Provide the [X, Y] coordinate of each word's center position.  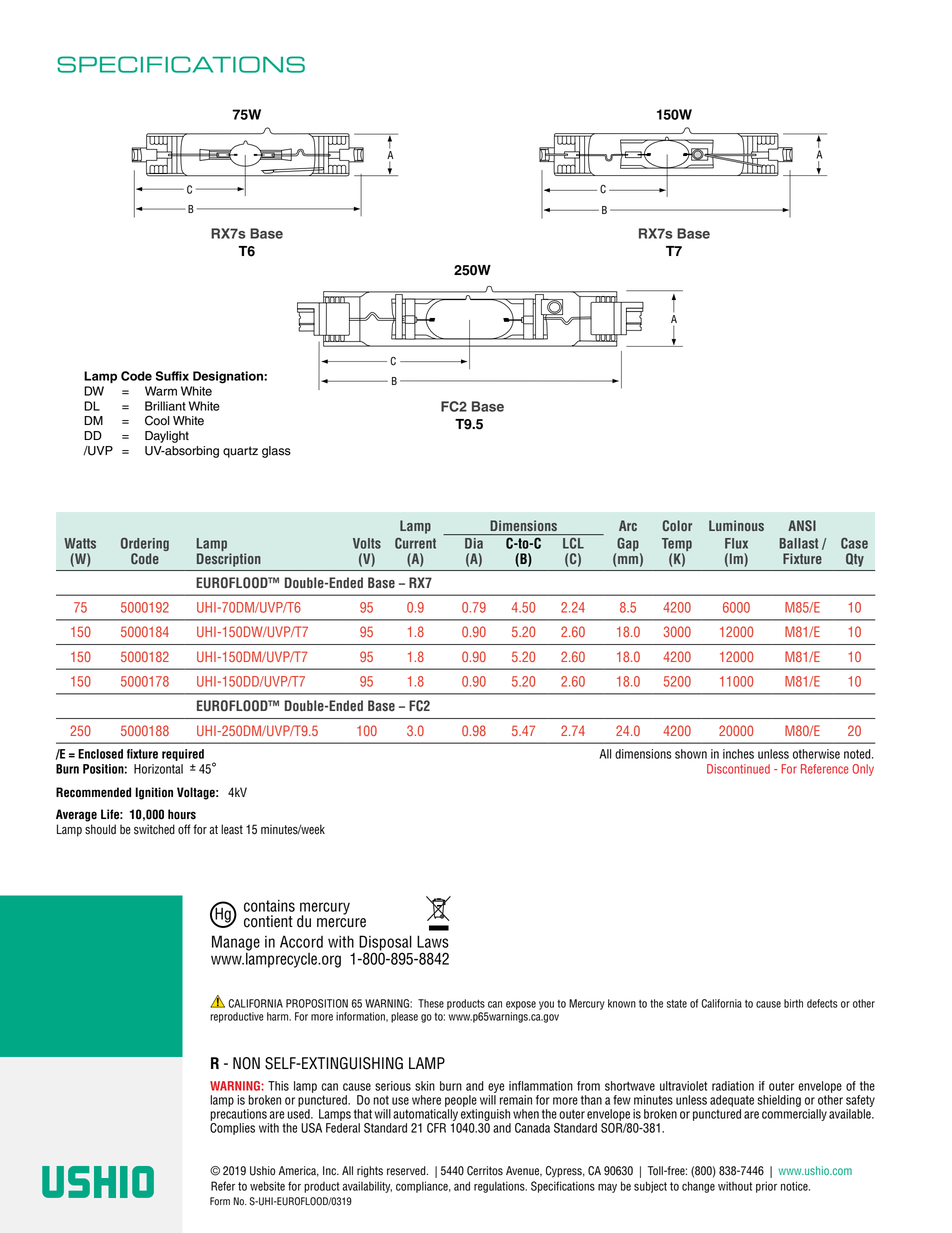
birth [793, 1003]
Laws [433, 941]
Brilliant [165, 406]
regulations [500, 1187]
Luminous [736, 525]
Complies [232, 1129]
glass [276, 452]
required [183, 755]
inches [738, 754]
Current [415, 543]
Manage [236, 944]
